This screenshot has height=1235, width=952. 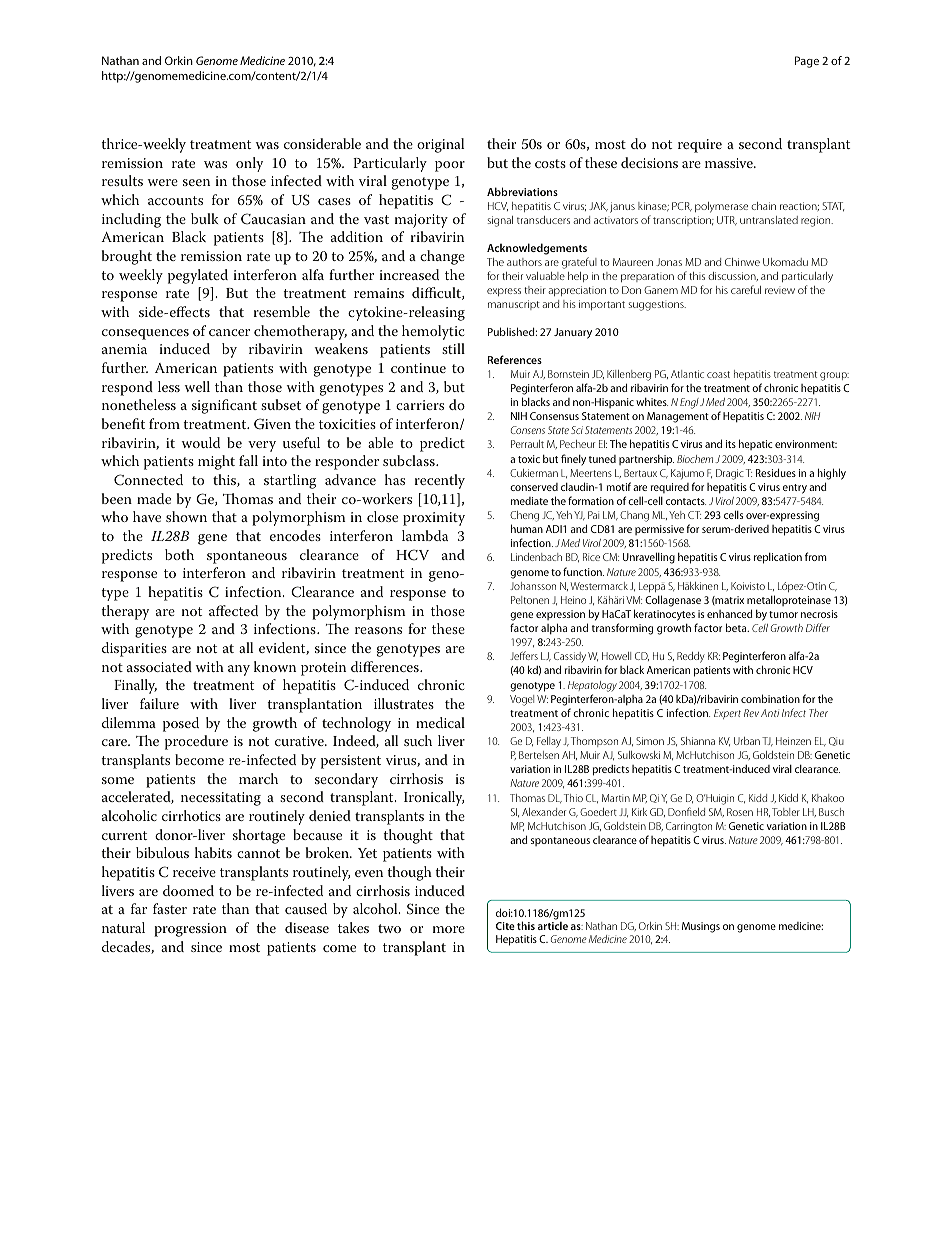 I want to click on doomed, so click(x=188, y=890).
